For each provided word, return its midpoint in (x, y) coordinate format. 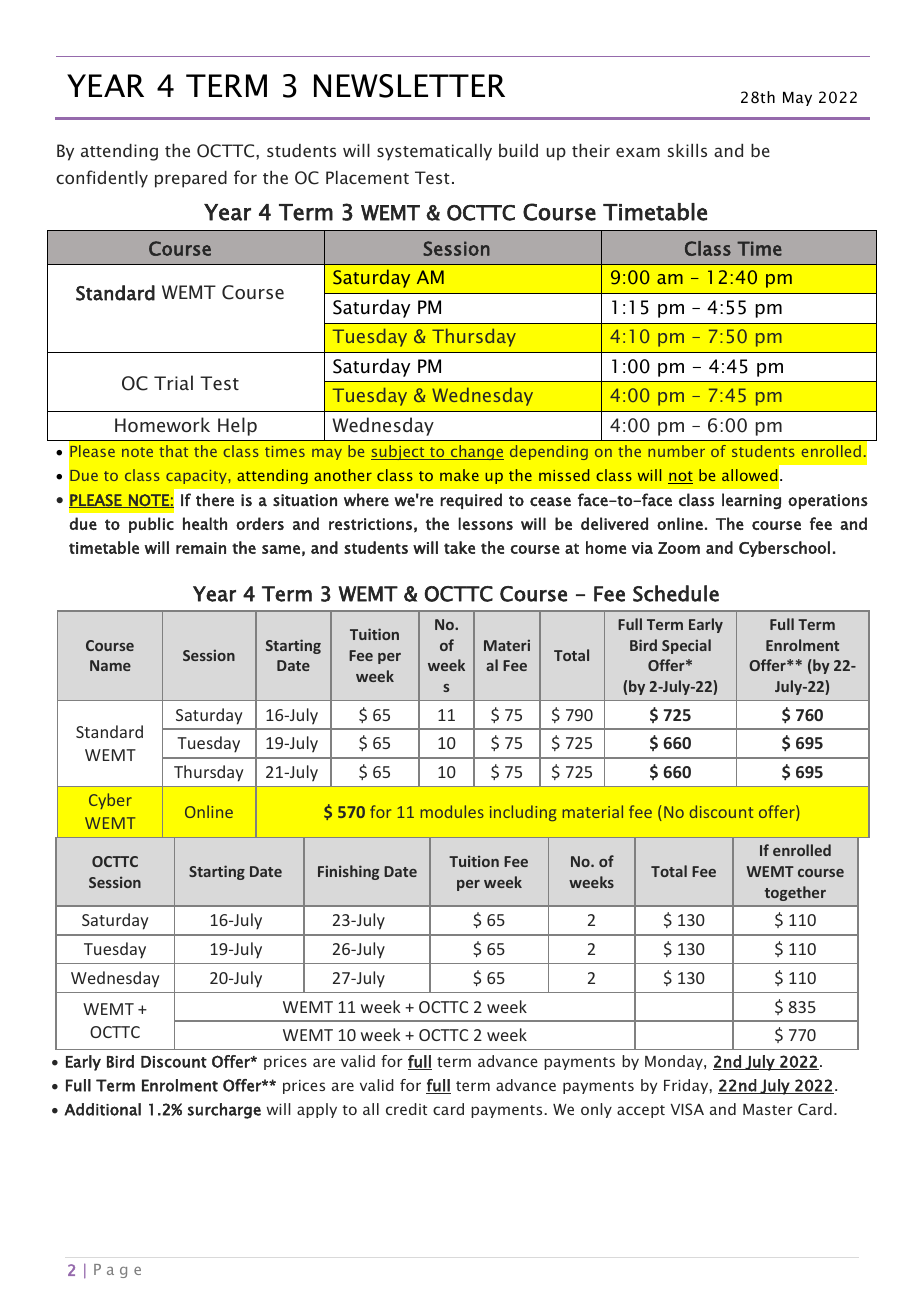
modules (452, 811)
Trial (173, 382)
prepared (191, 179)
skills (687, 150)
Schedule (676, 593)
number (676, 451)
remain (201, 548)
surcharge (224, 1111)
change (476, 452)
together (795, 893)
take (459, 547)
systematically (434, 152)
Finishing (348, 872)
